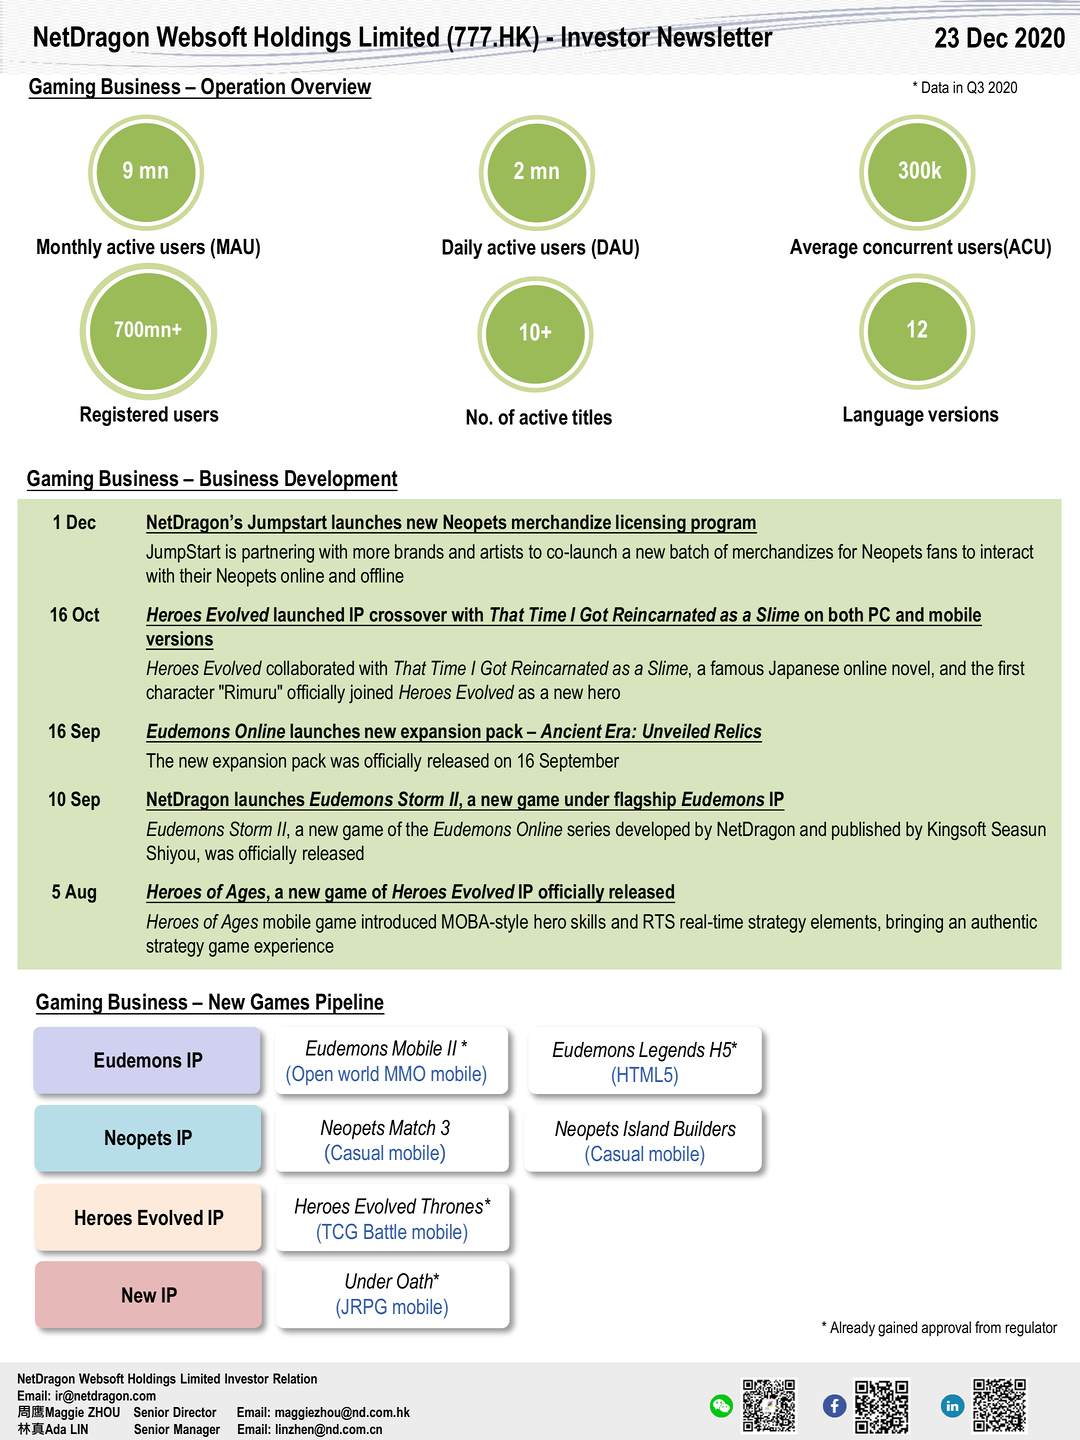 The image size is (1080, 1440). What do you see at coordinates (579, 762) in the document?
I see `September` at bounding box center [579, 762].
